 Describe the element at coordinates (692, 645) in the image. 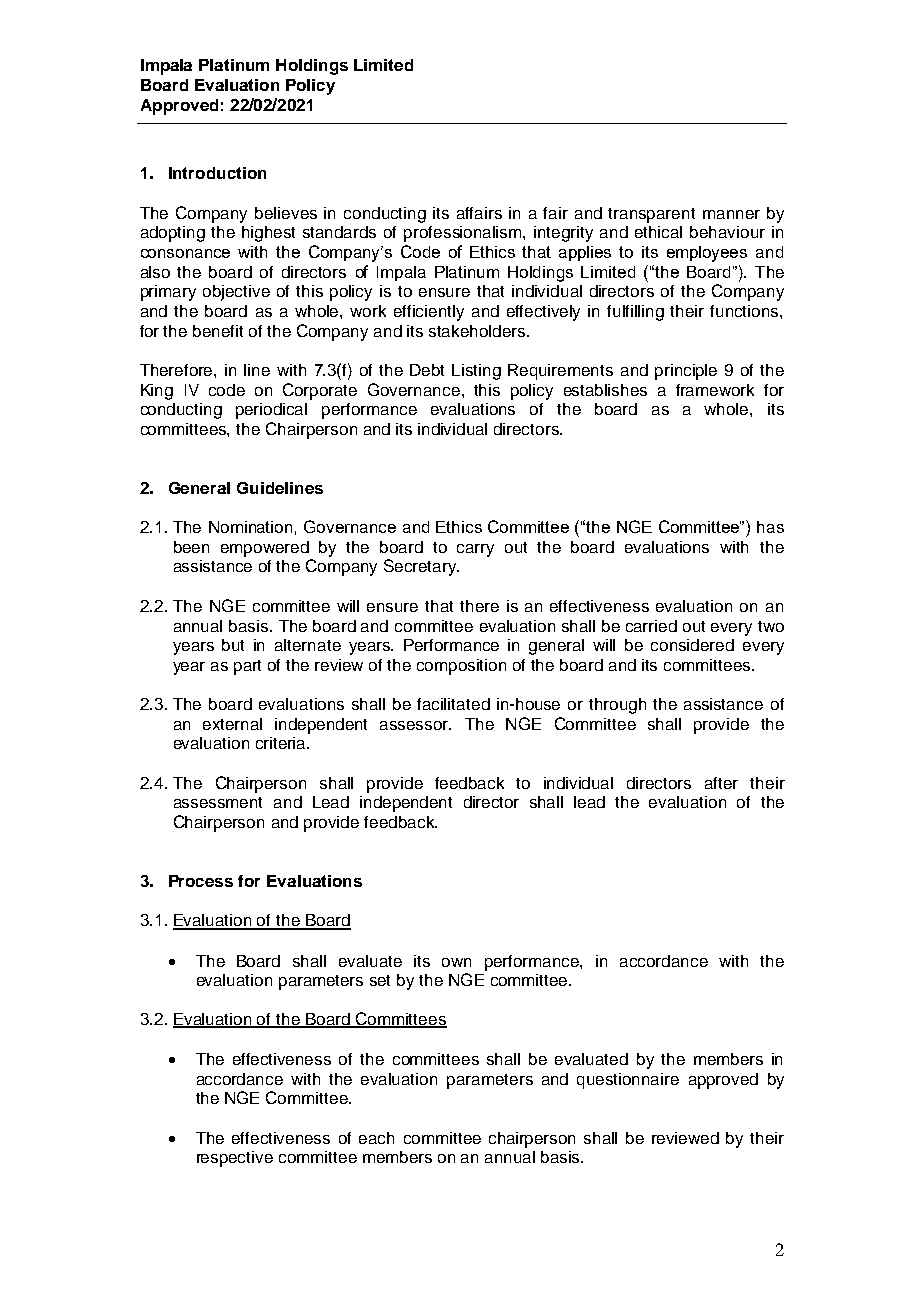

I see `considered` at that location.
